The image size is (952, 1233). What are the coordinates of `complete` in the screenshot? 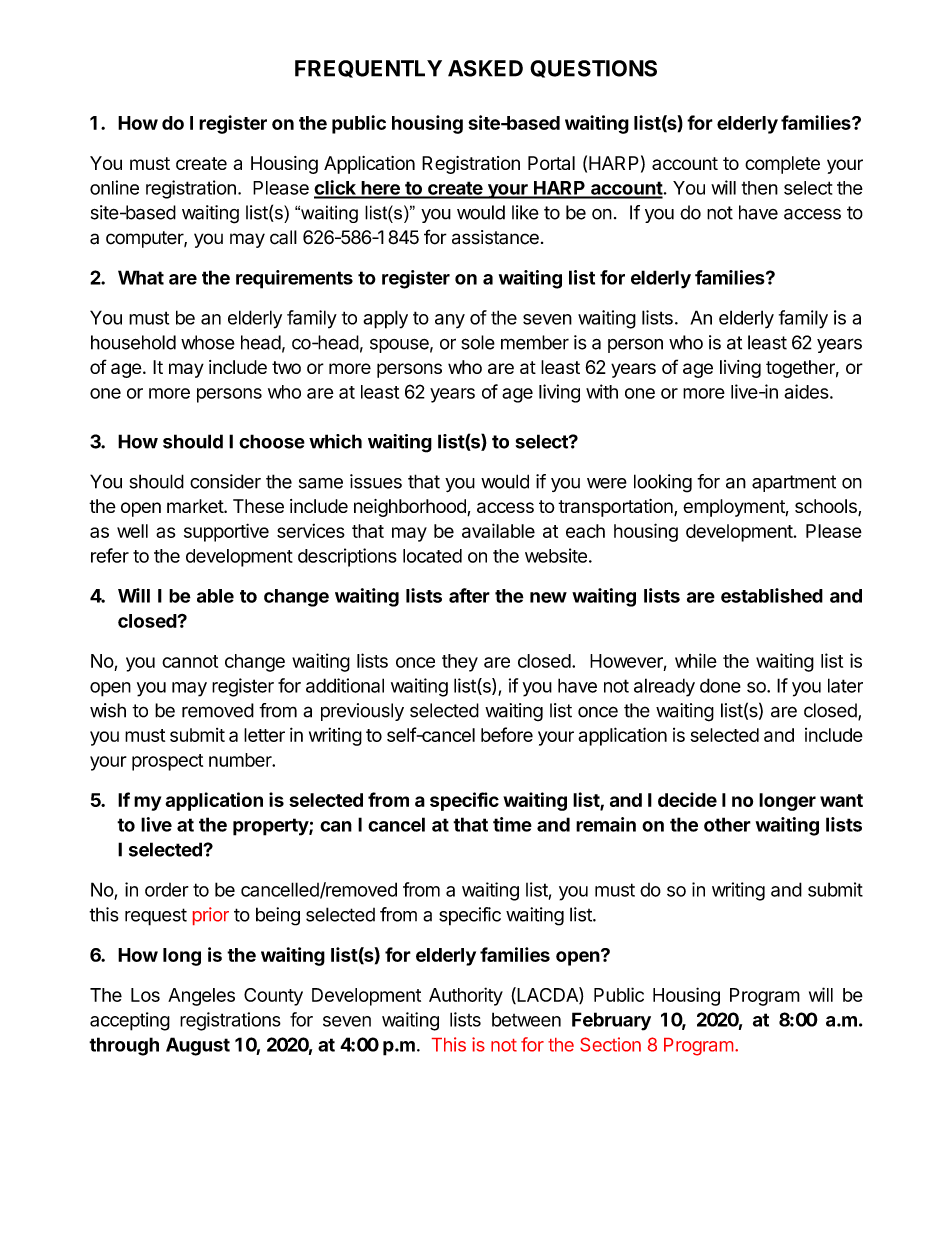 It's located at (782, 165).
